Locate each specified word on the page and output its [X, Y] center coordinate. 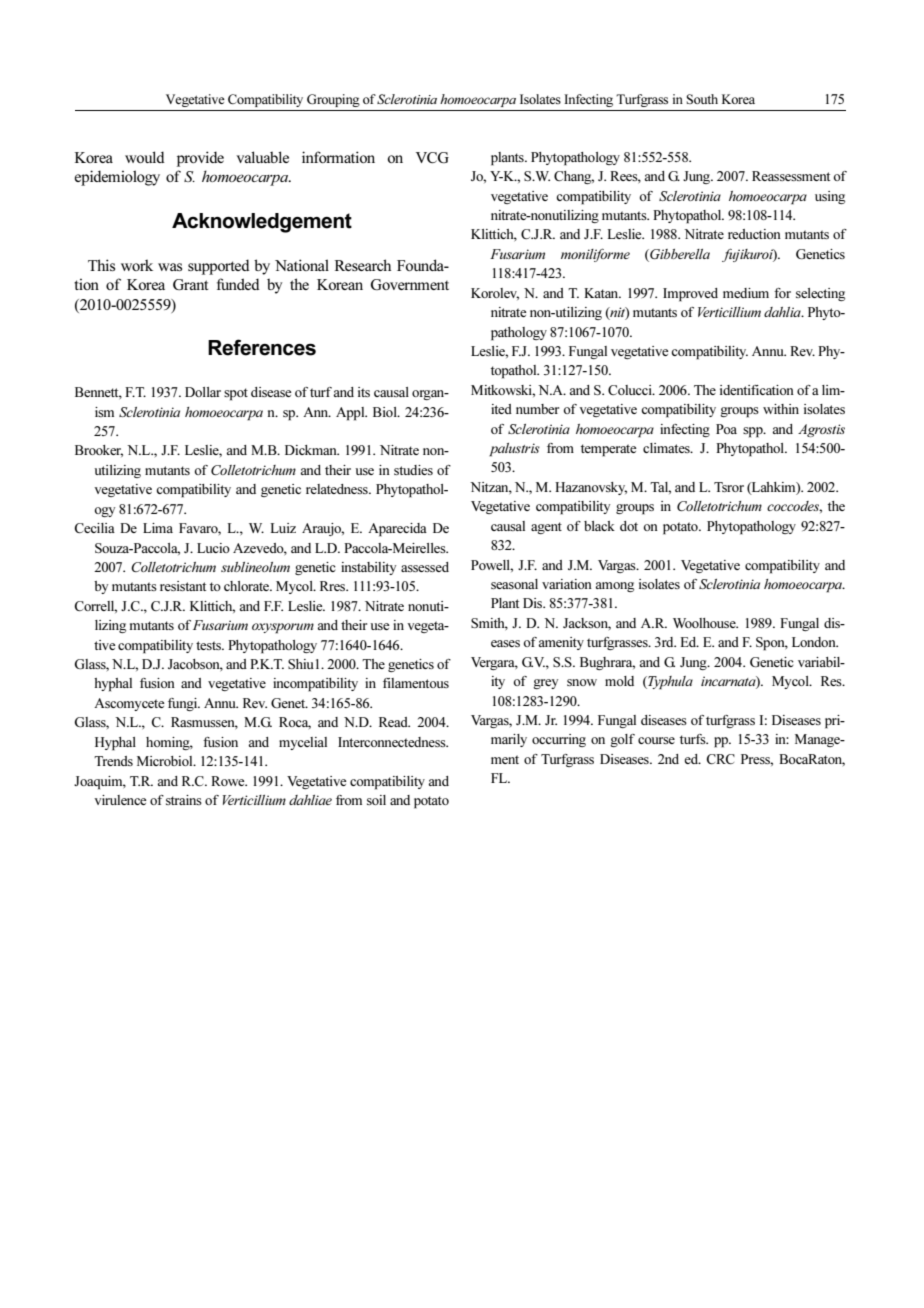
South [702, 99]
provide [200, 159]
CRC [720, 759]
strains [184, 800]
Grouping [333, 100]
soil [376, 800]
